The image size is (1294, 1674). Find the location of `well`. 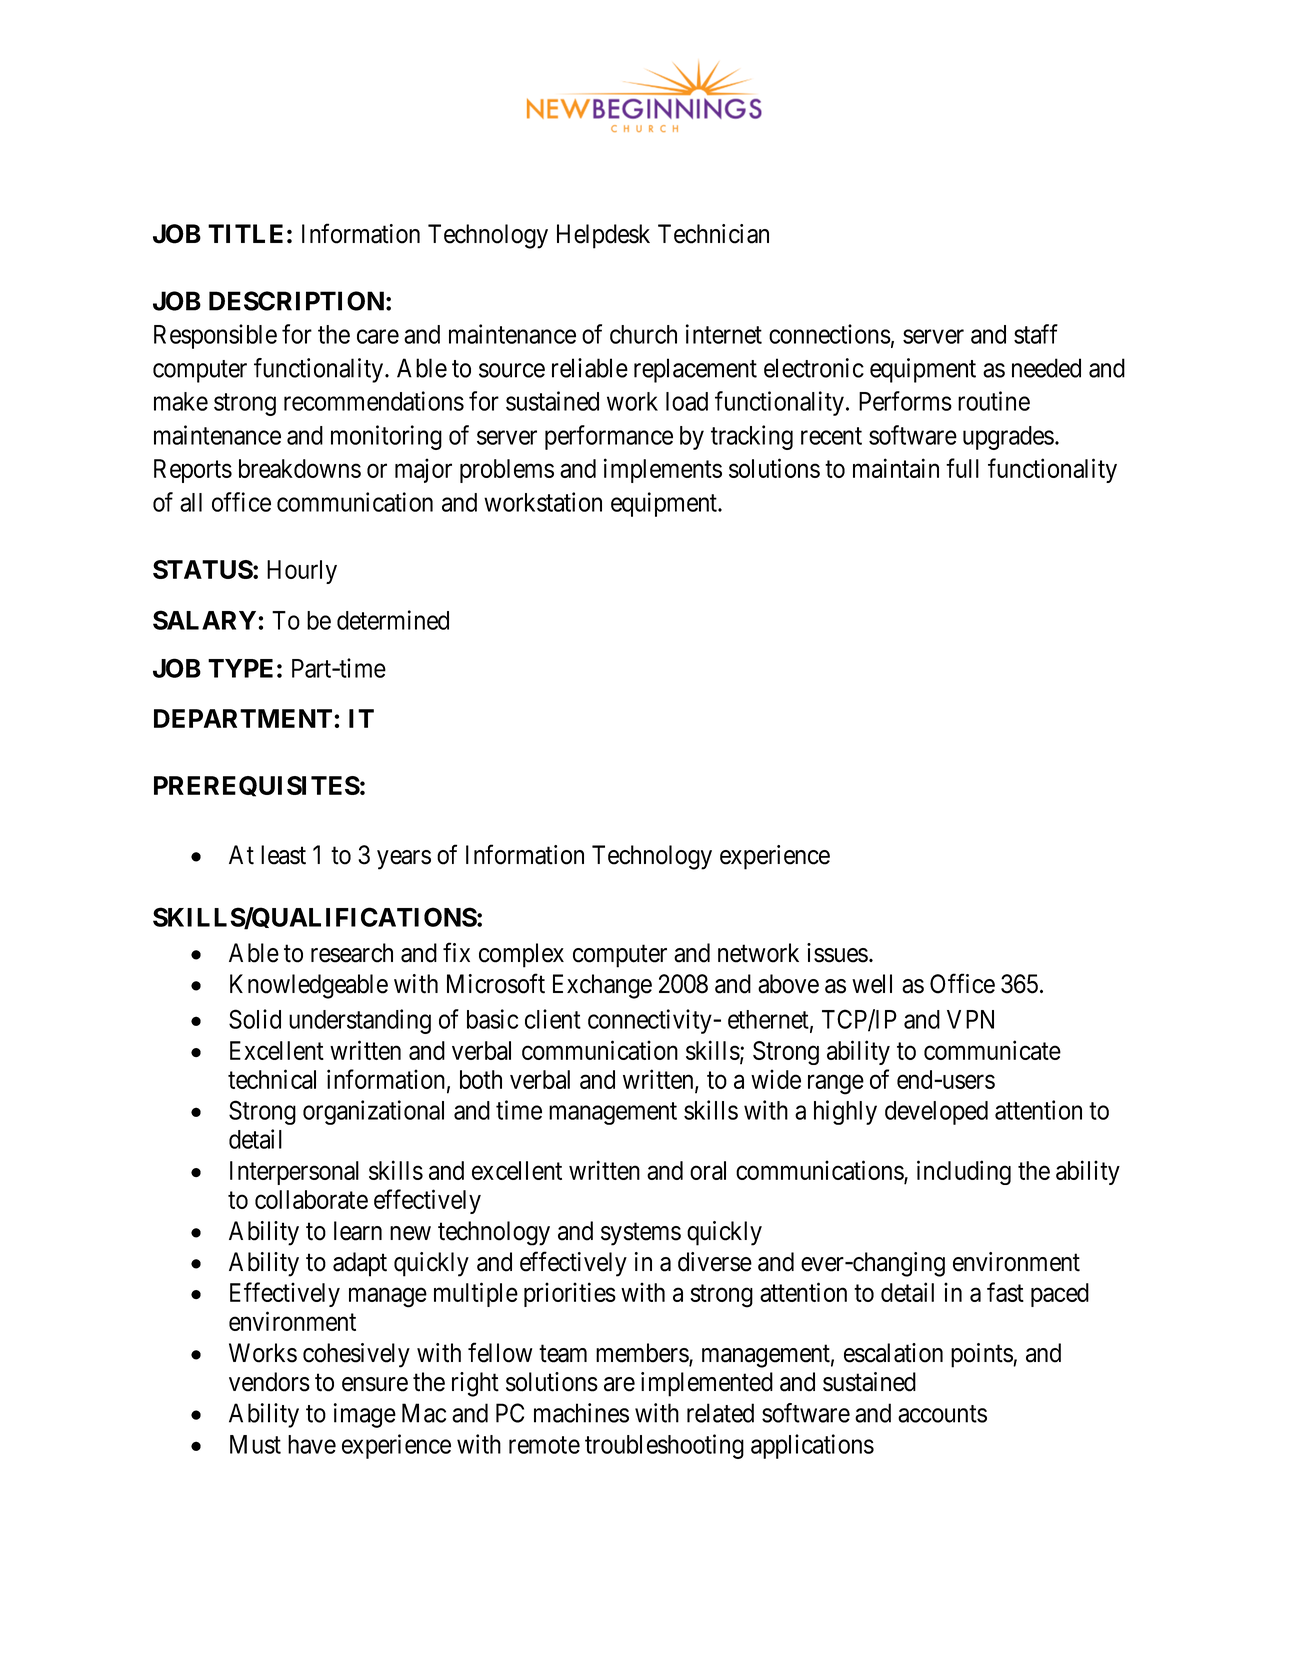

well is located at coordinates (872, 984).
